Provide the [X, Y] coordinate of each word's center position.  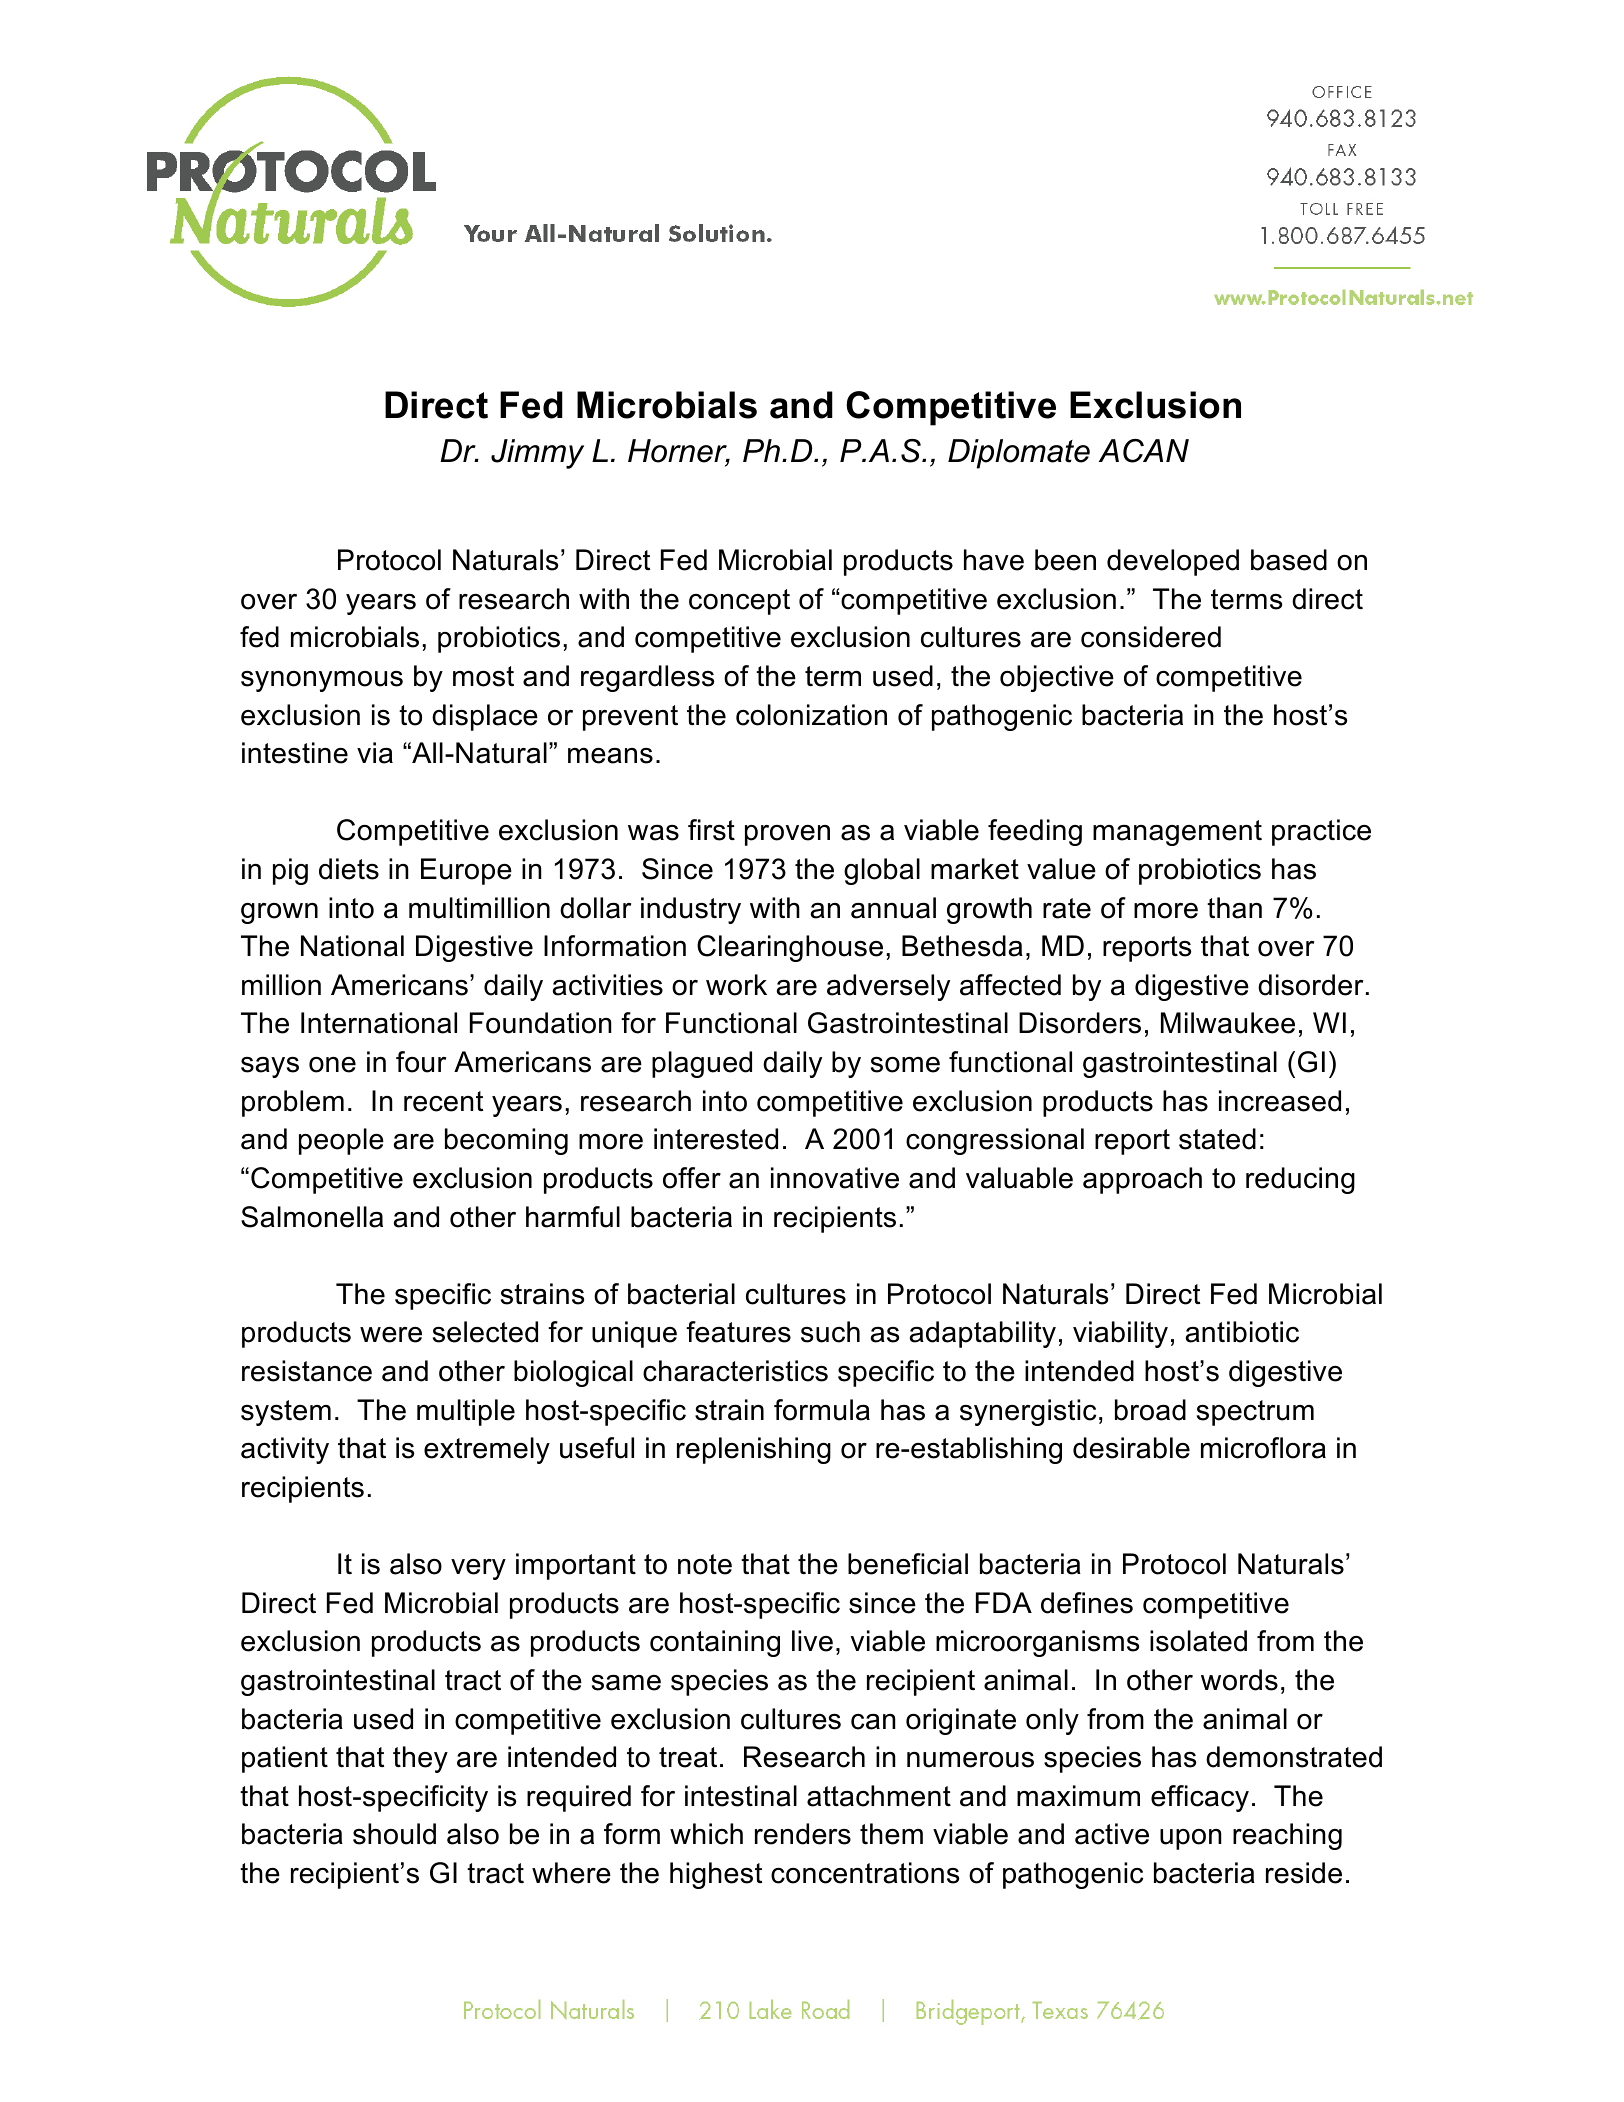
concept [739, 602]
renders [803, 1834]
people [341, 1141]
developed [1173, 562]
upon [1191, 1839]
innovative [835, 1178]
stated [1217, 1139]
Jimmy [537, 454]
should [394, 1834]
